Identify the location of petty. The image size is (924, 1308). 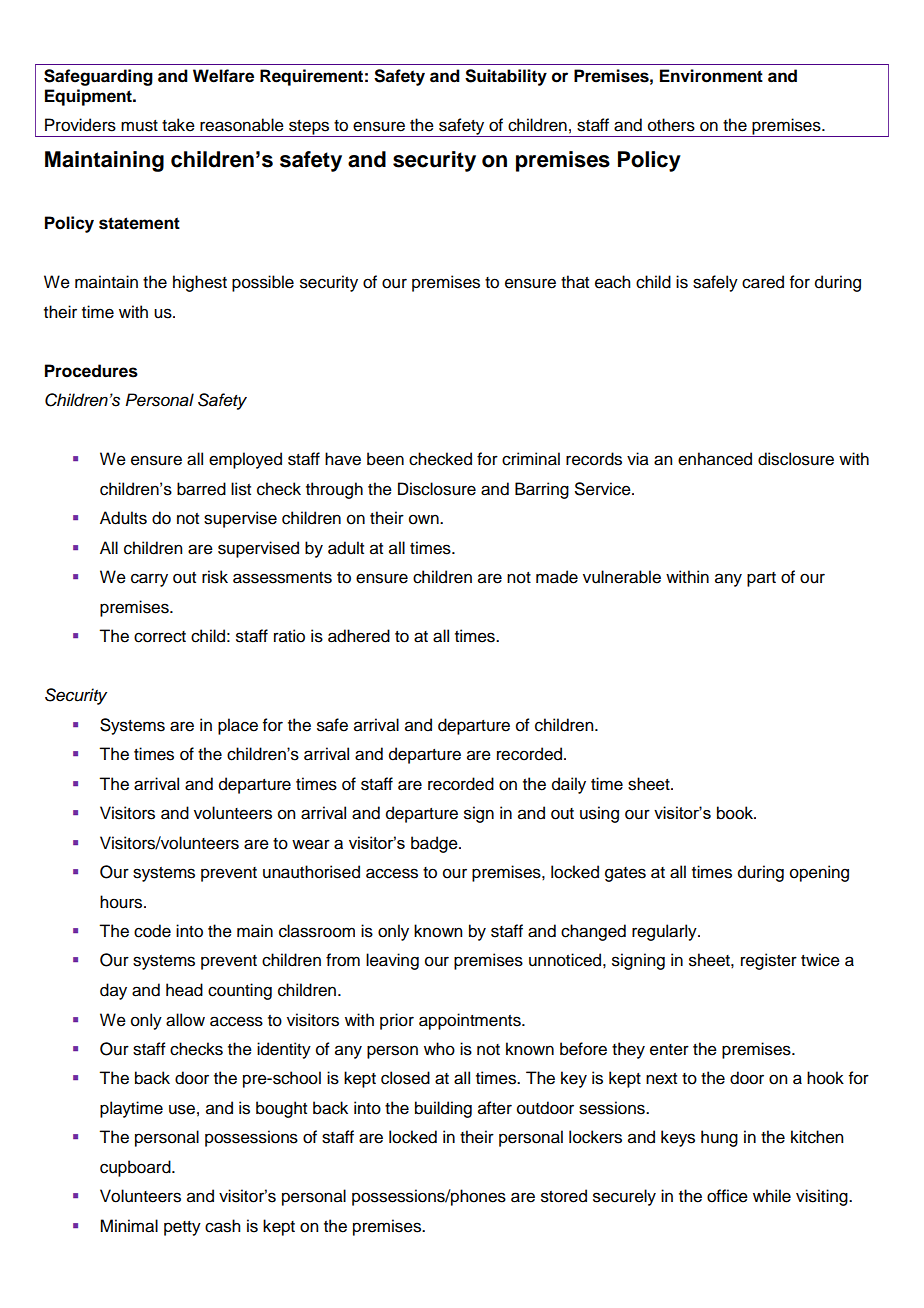
(182, 1228).
